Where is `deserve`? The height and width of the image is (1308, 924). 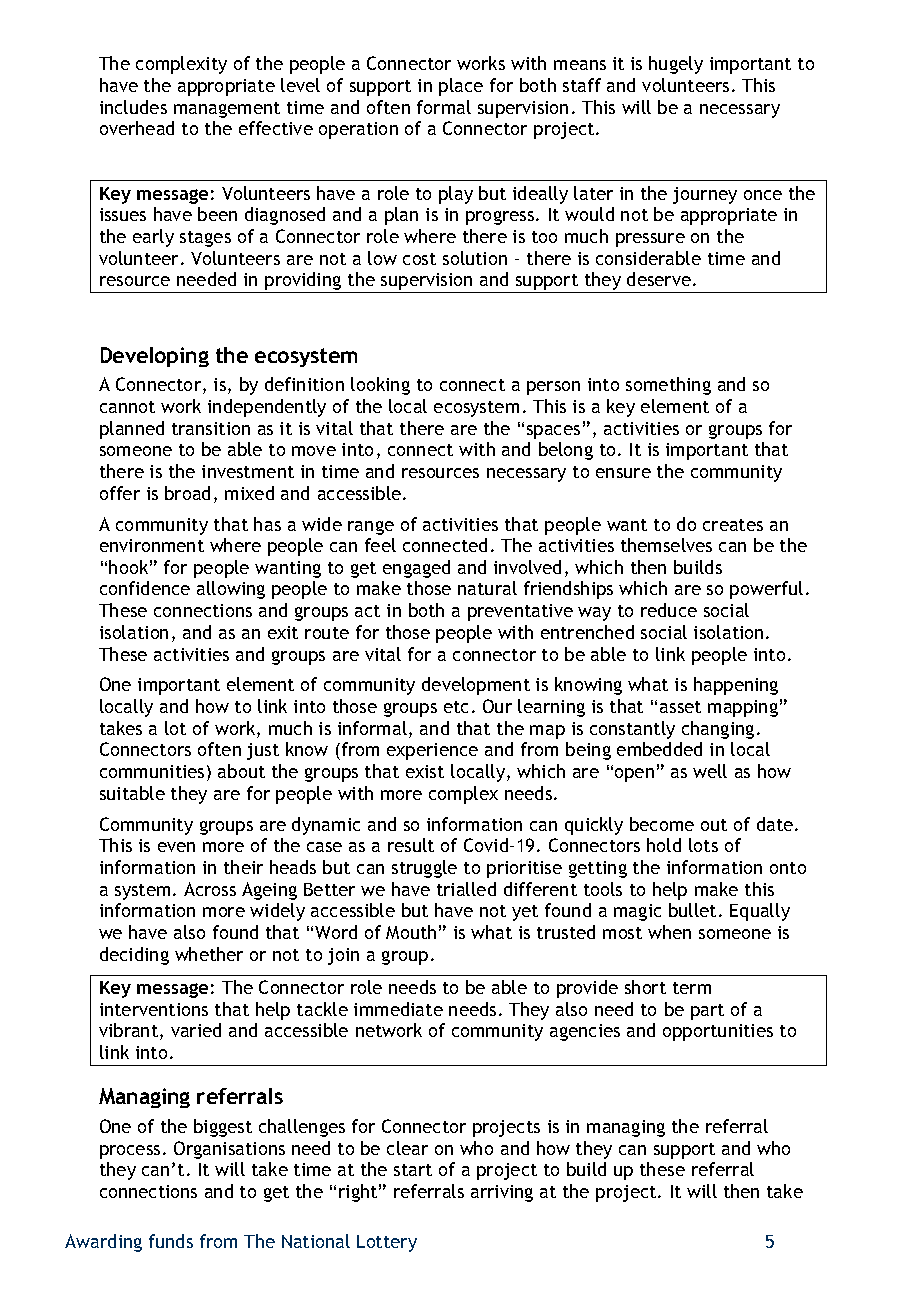
deserve is located at coordinates (659, 279).
